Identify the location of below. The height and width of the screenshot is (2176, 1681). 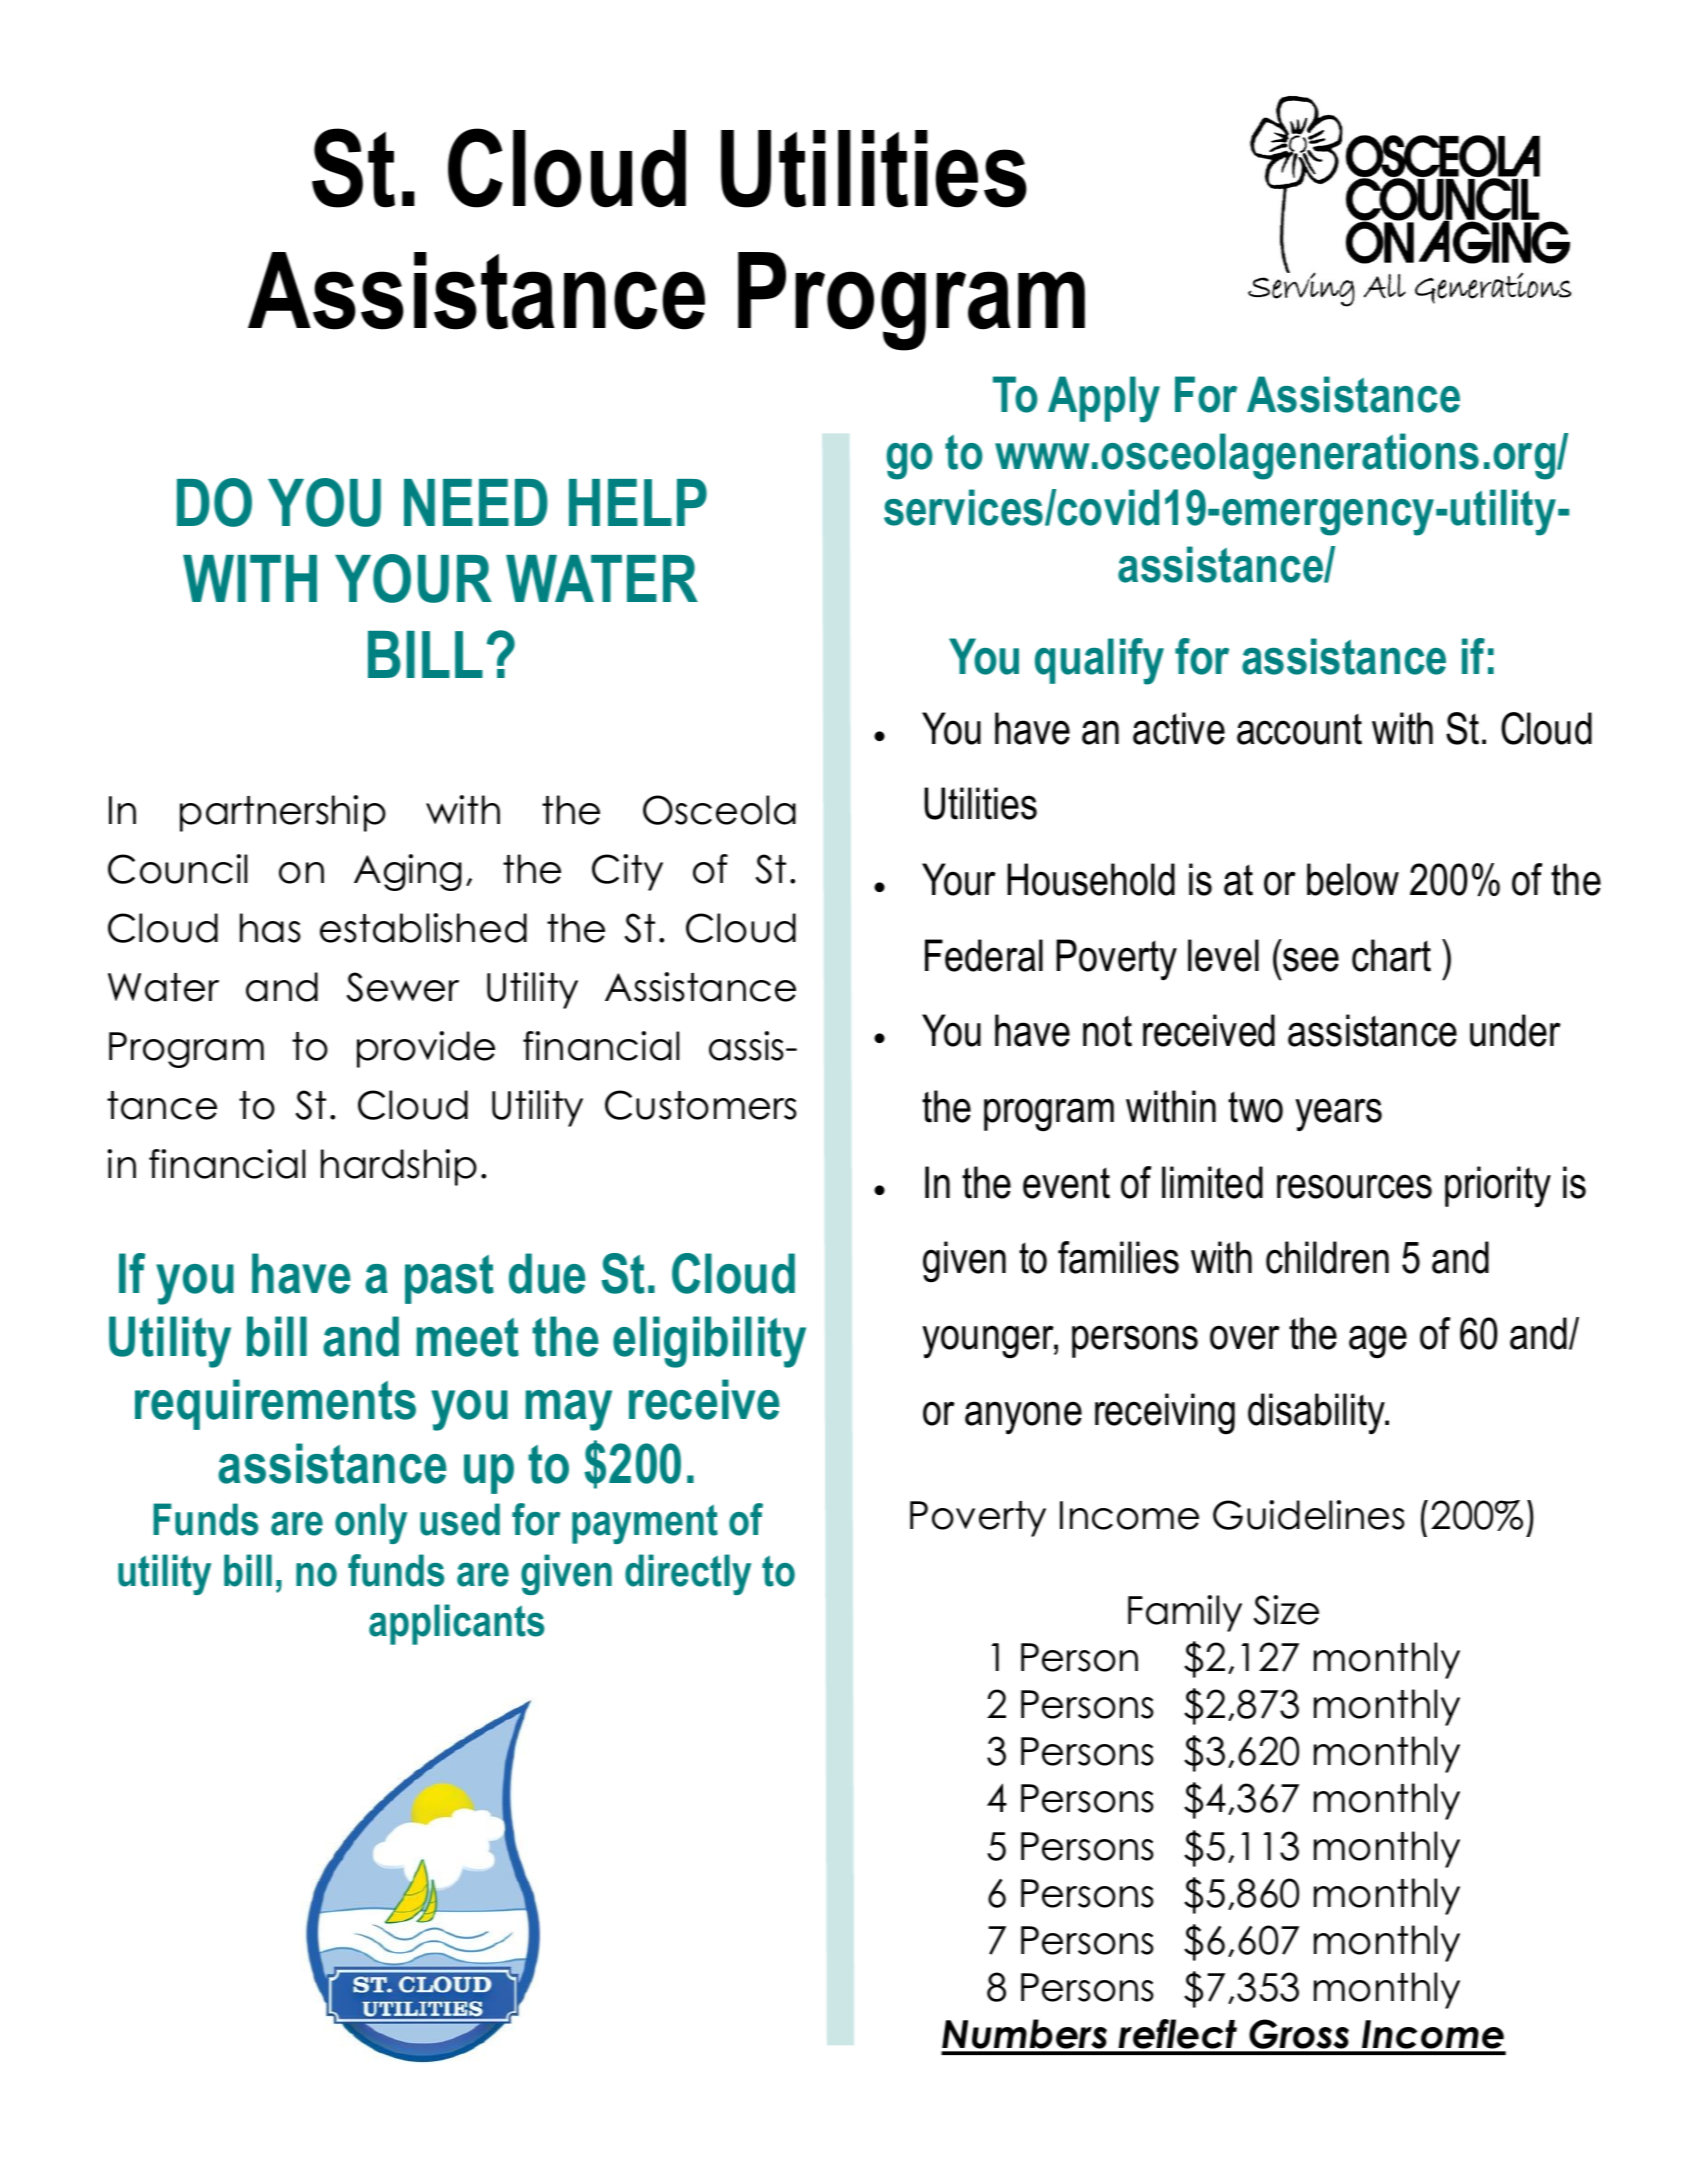
(1353, 879).
